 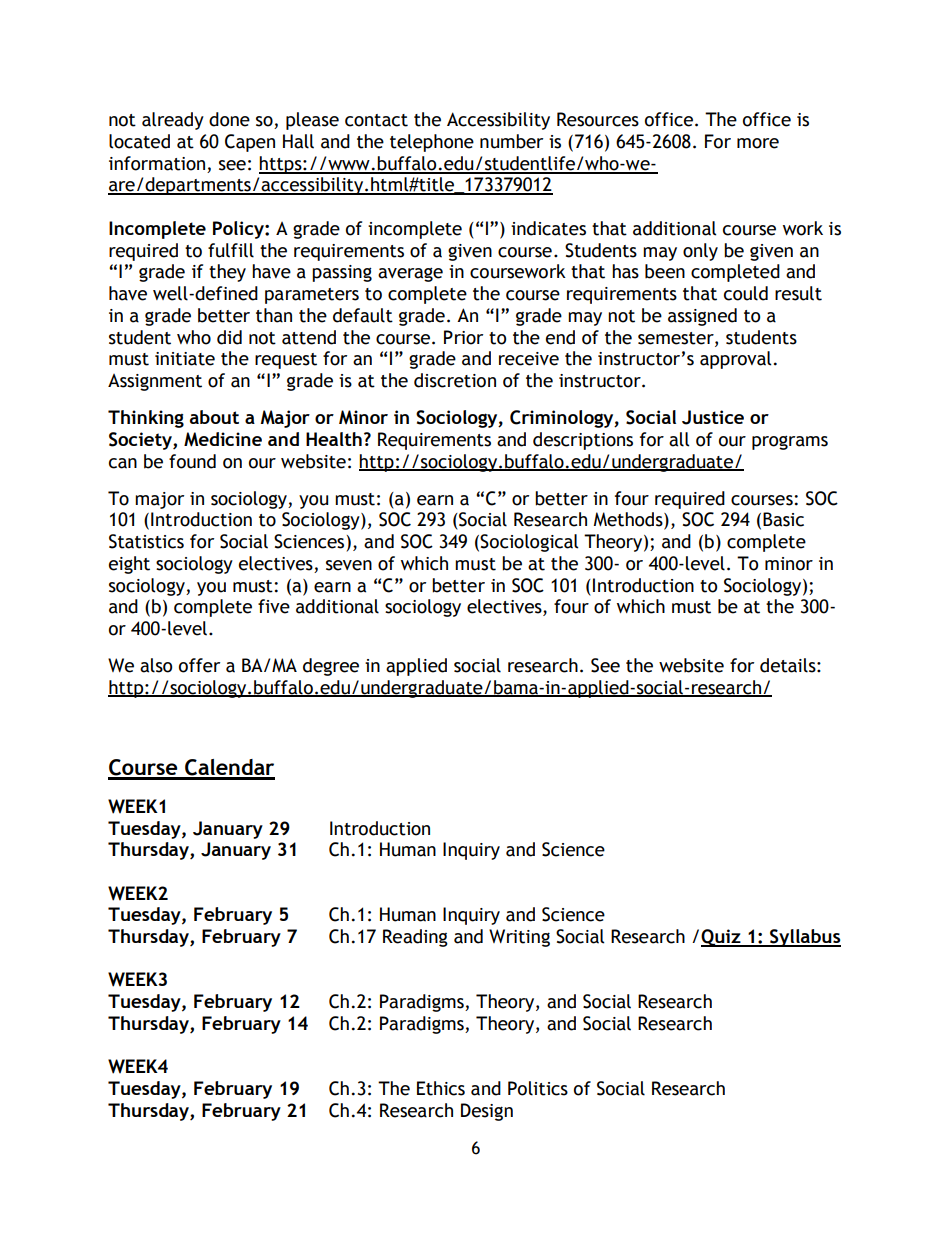 What do you see at coordinates (415, 938) in the document?
I see `Reading` at bounding box center [415, 938].
